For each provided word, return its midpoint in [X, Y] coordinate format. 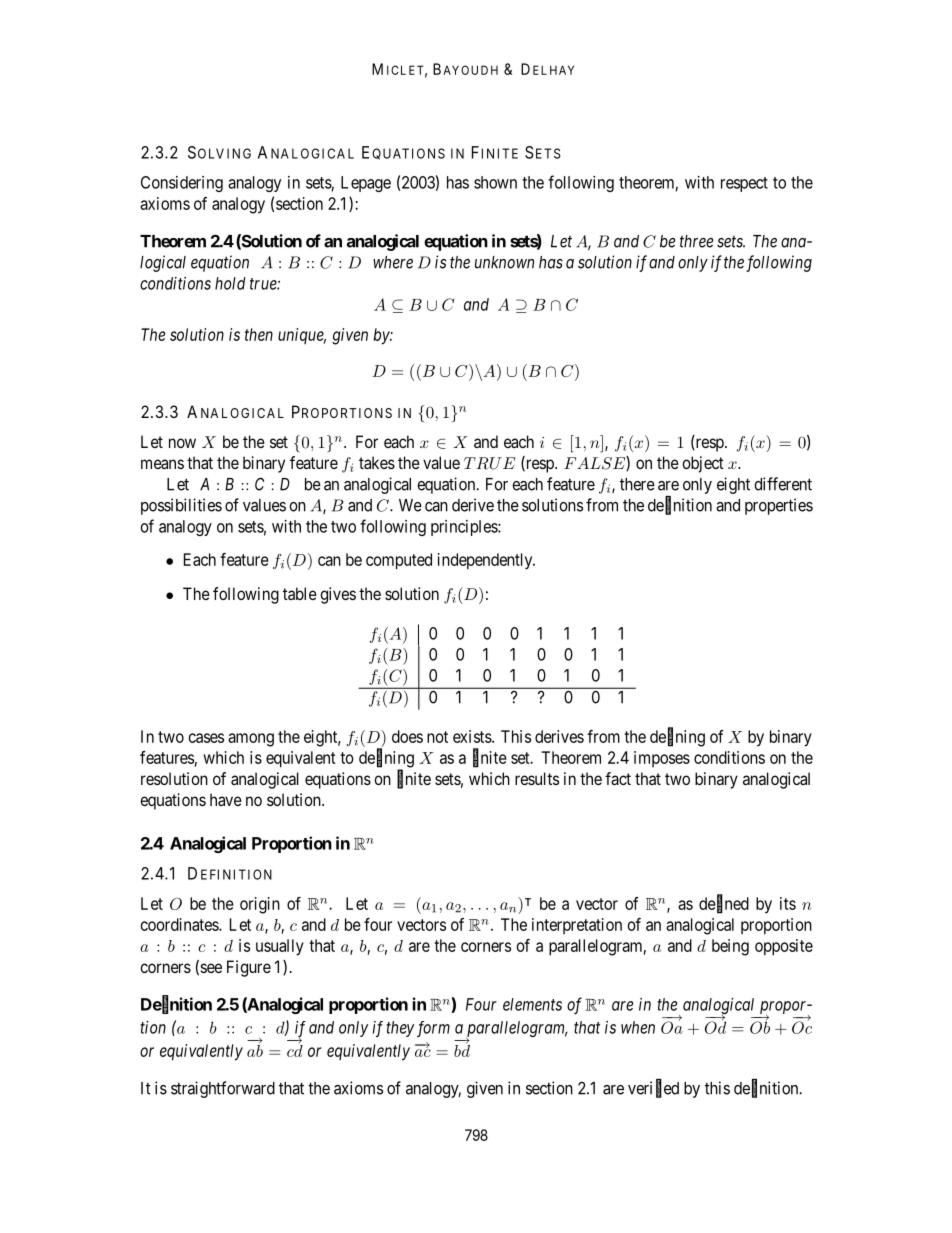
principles [465, 528]
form [433, 1029]
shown [495, 182]
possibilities [181, 506]
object [703, 464]
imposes [662, 759]
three [696, 241]
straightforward [223, 1089]
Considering [182, 184]
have [226, 799]
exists [473, 736]
